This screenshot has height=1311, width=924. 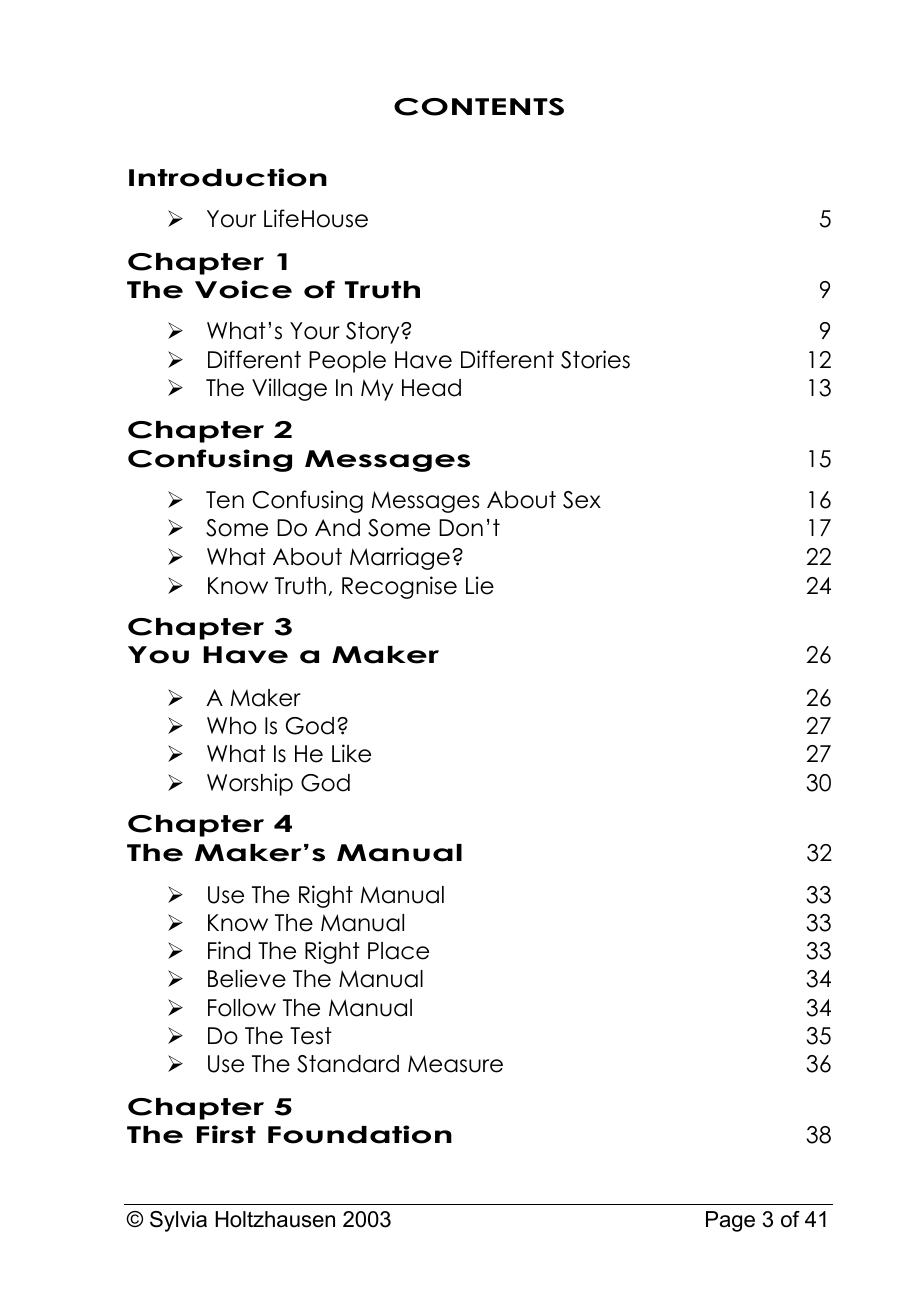 I want to click on Introduction, so click(x=228, y=177).
